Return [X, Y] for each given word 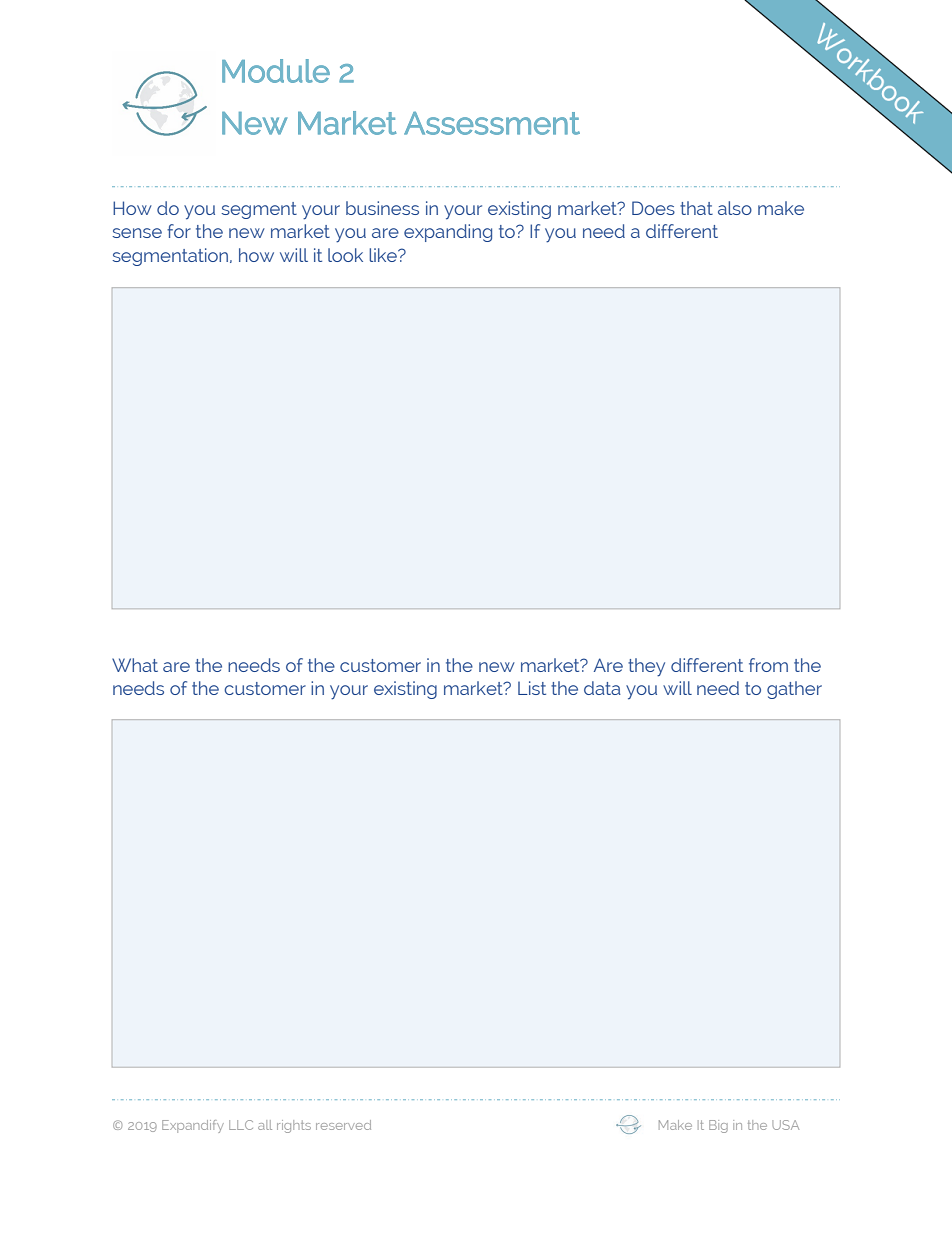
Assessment [492, 123]
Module [276, 71]
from [768, 665]
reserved [343, 1125]
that [696, 208]
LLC [241, 1125]
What [135, 665]
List [532, 688]
